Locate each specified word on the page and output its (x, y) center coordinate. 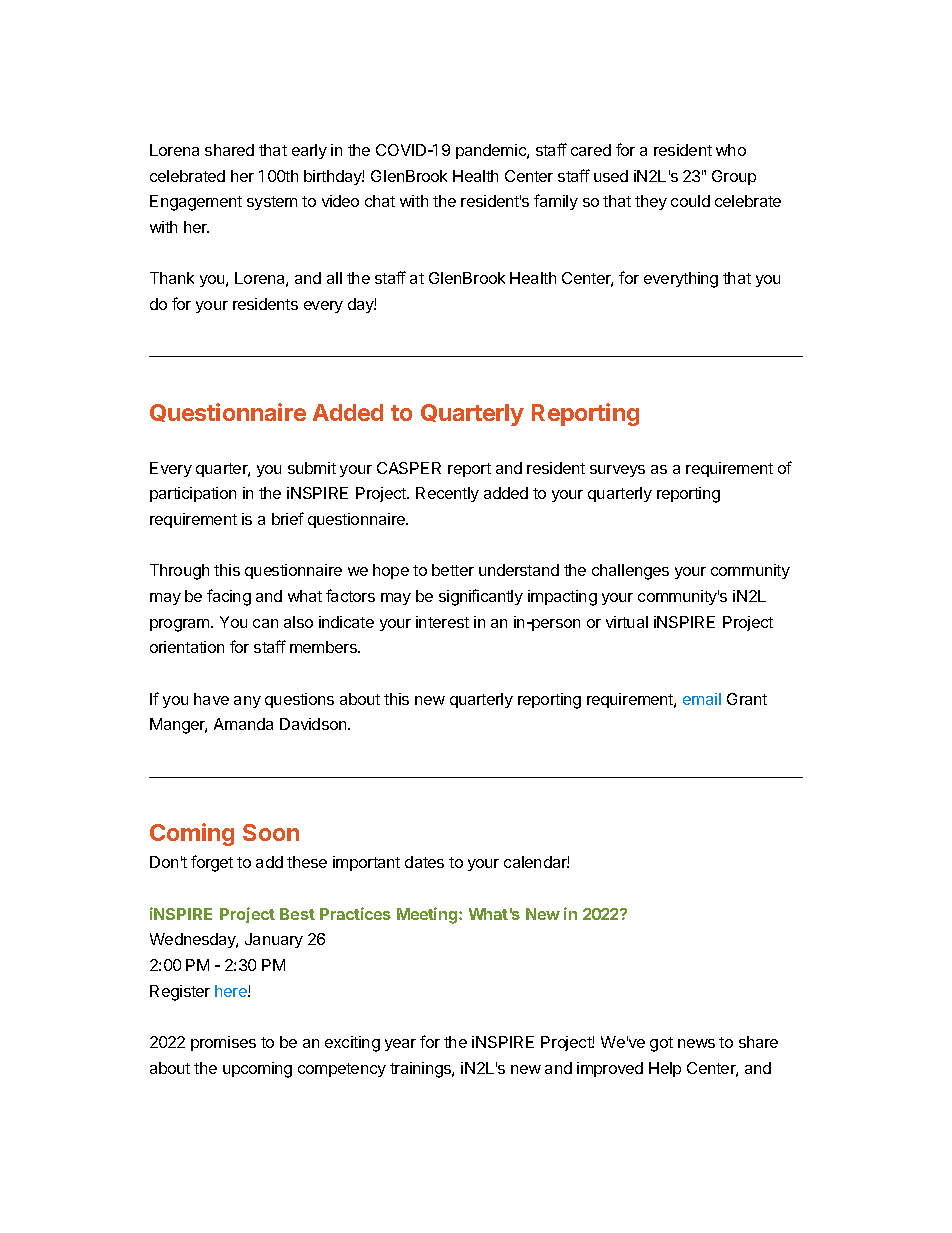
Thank (172, 278)
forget (212, 863)
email (702, 699)
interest (442, 622)
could (690, 201)
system (272, 203)
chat (380, 201)
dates (424, 862)
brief (288, 518)
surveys (617, 471)
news (696, 1043)
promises (223, 1043)
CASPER (409, 468)
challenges (630, 572)
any (247, 702)
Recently (447, 494)
